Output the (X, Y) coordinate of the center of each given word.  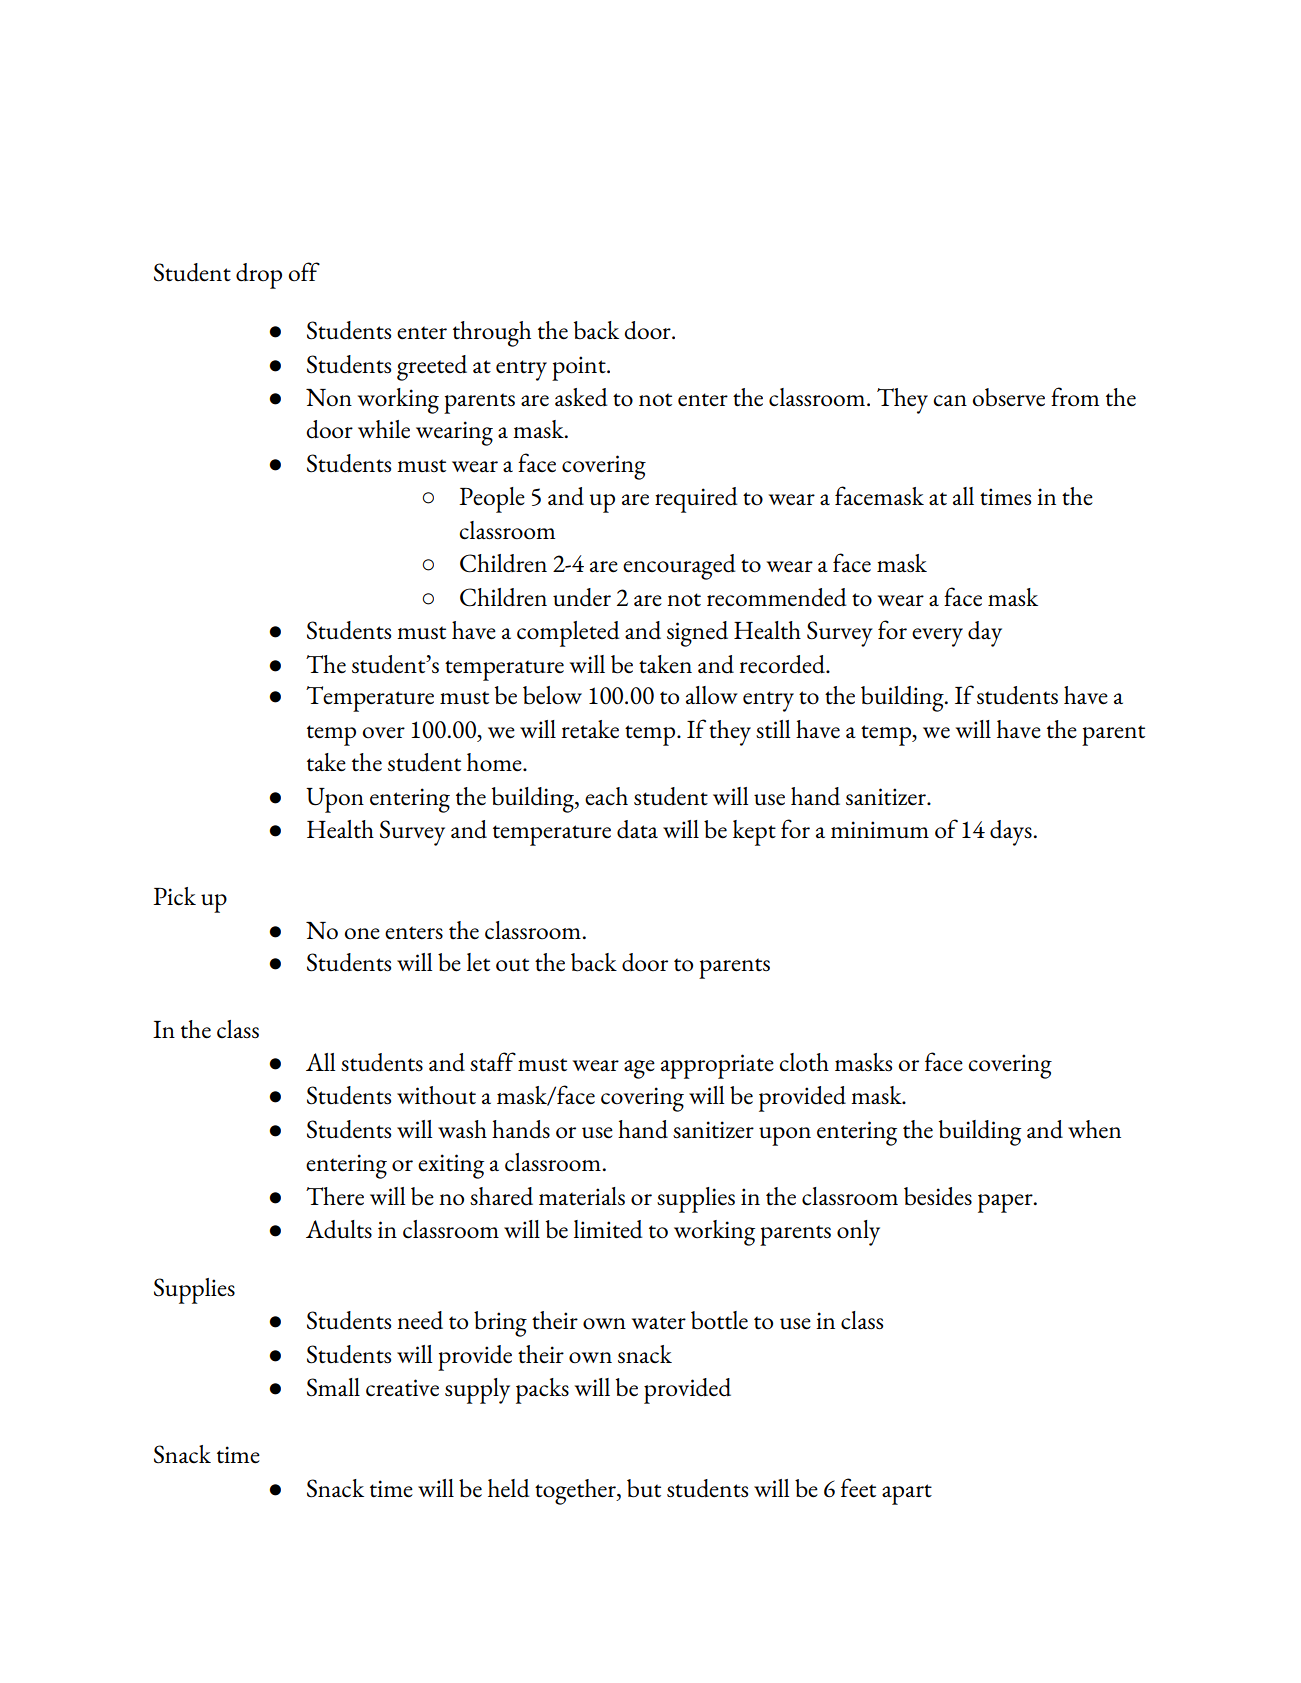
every (937, 637)
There (335, 1196)
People (492, 500)
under (582, 597)
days (1011, 833)
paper (1006, 1203)
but (644, 1488)
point (580, 368)
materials (582, 1196)
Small (333, 1387)
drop (259, 276)
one (362, 934)
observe (1008, 397)
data (637, 829)
